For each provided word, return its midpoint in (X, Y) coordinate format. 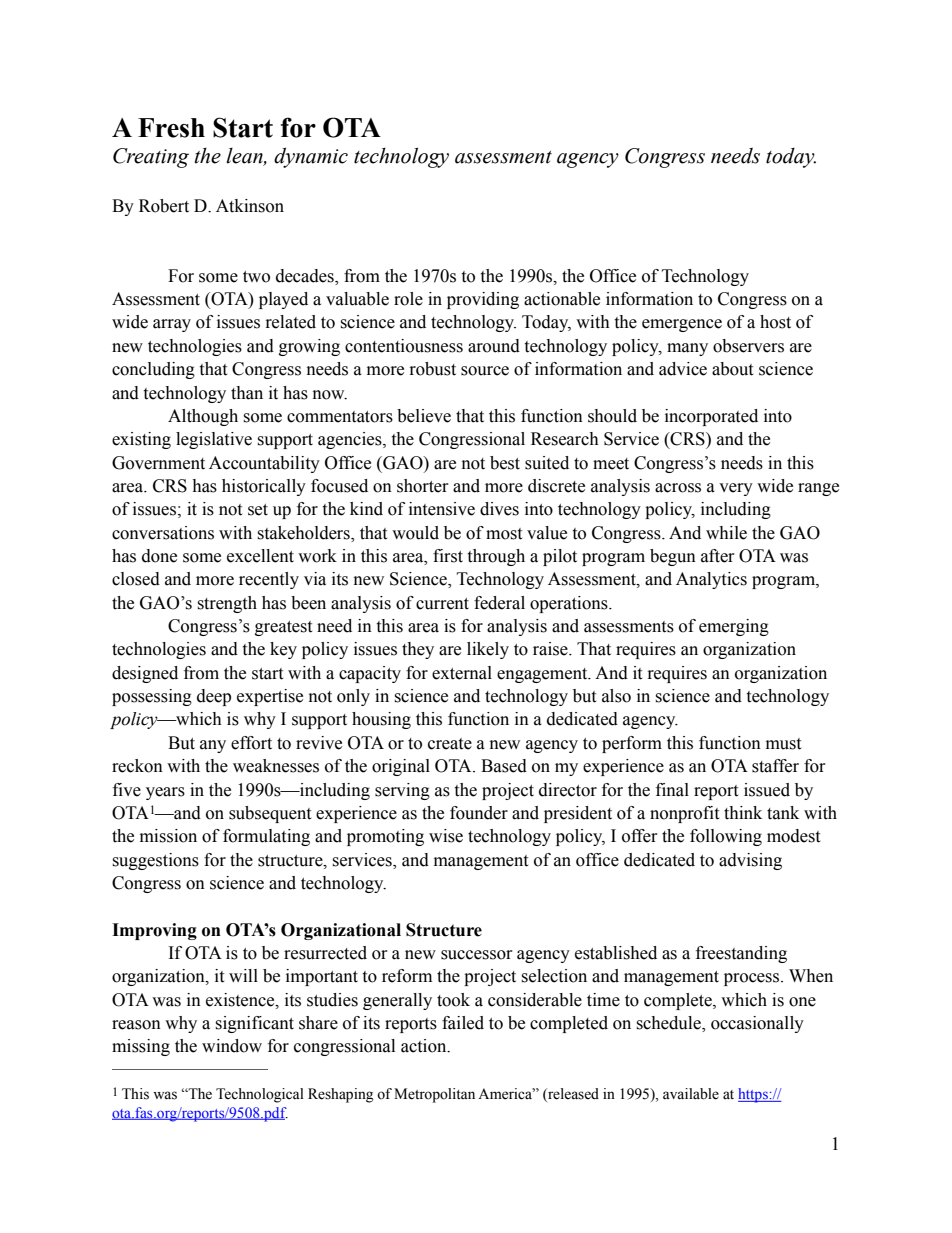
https (754, 1095)
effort (251, 743)
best (505, 463)
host (775, 322)
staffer (775, 766)
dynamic (311, 157)
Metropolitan (434, 1095)
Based (504, 766)
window (232, 1046)
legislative (214, 440)
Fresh (171, 128)
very (736, 489)
